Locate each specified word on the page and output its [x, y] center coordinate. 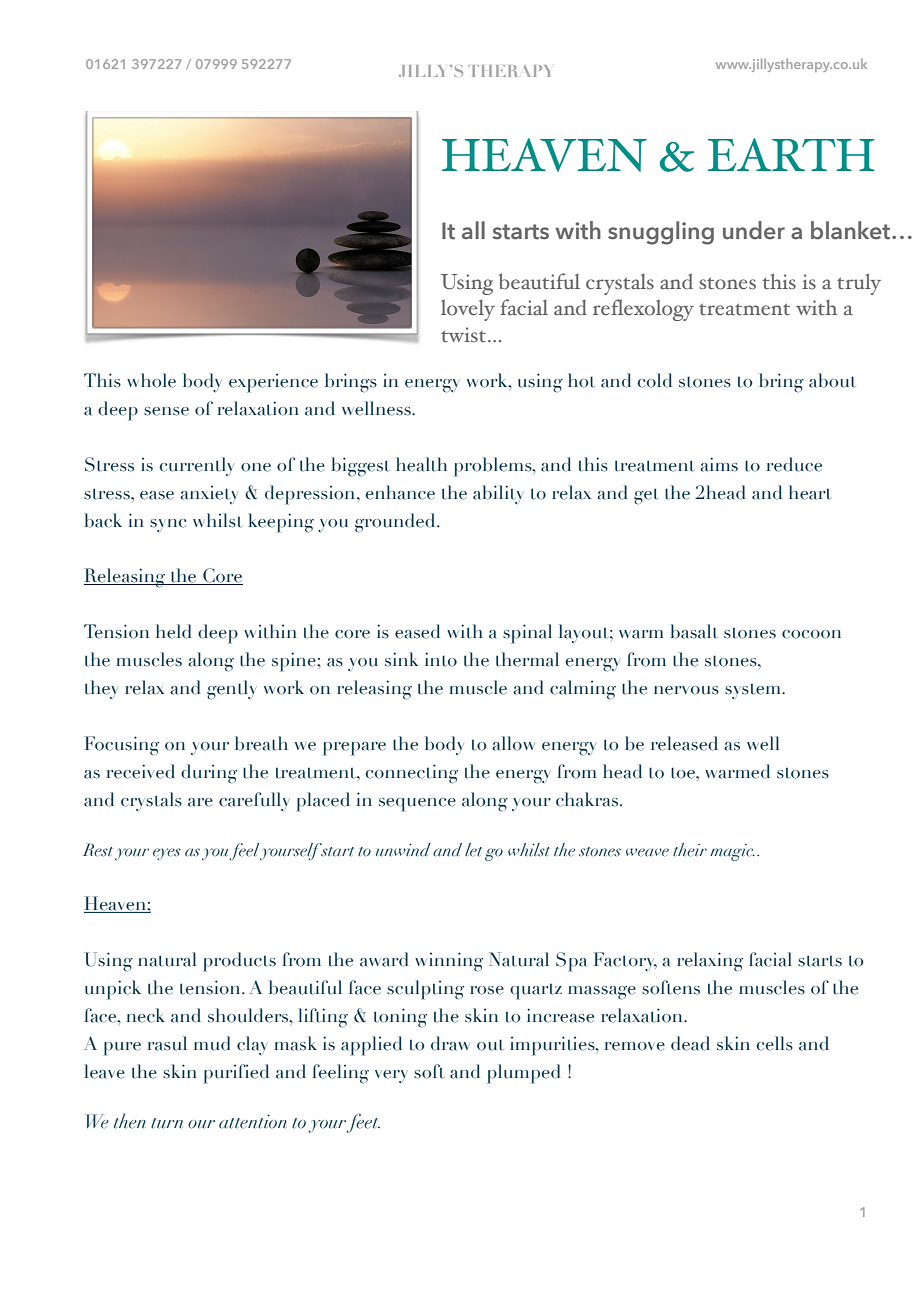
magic [732, 852]
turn [167, 1123]
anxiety [209, 494]
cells [774, 1043]
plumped [524, 1074]
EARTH [791, 154]
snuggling [661, 233]
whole [151, 380]
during [209, 774]
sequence [417, 805]
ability [498, 494]
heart [810, 492]
